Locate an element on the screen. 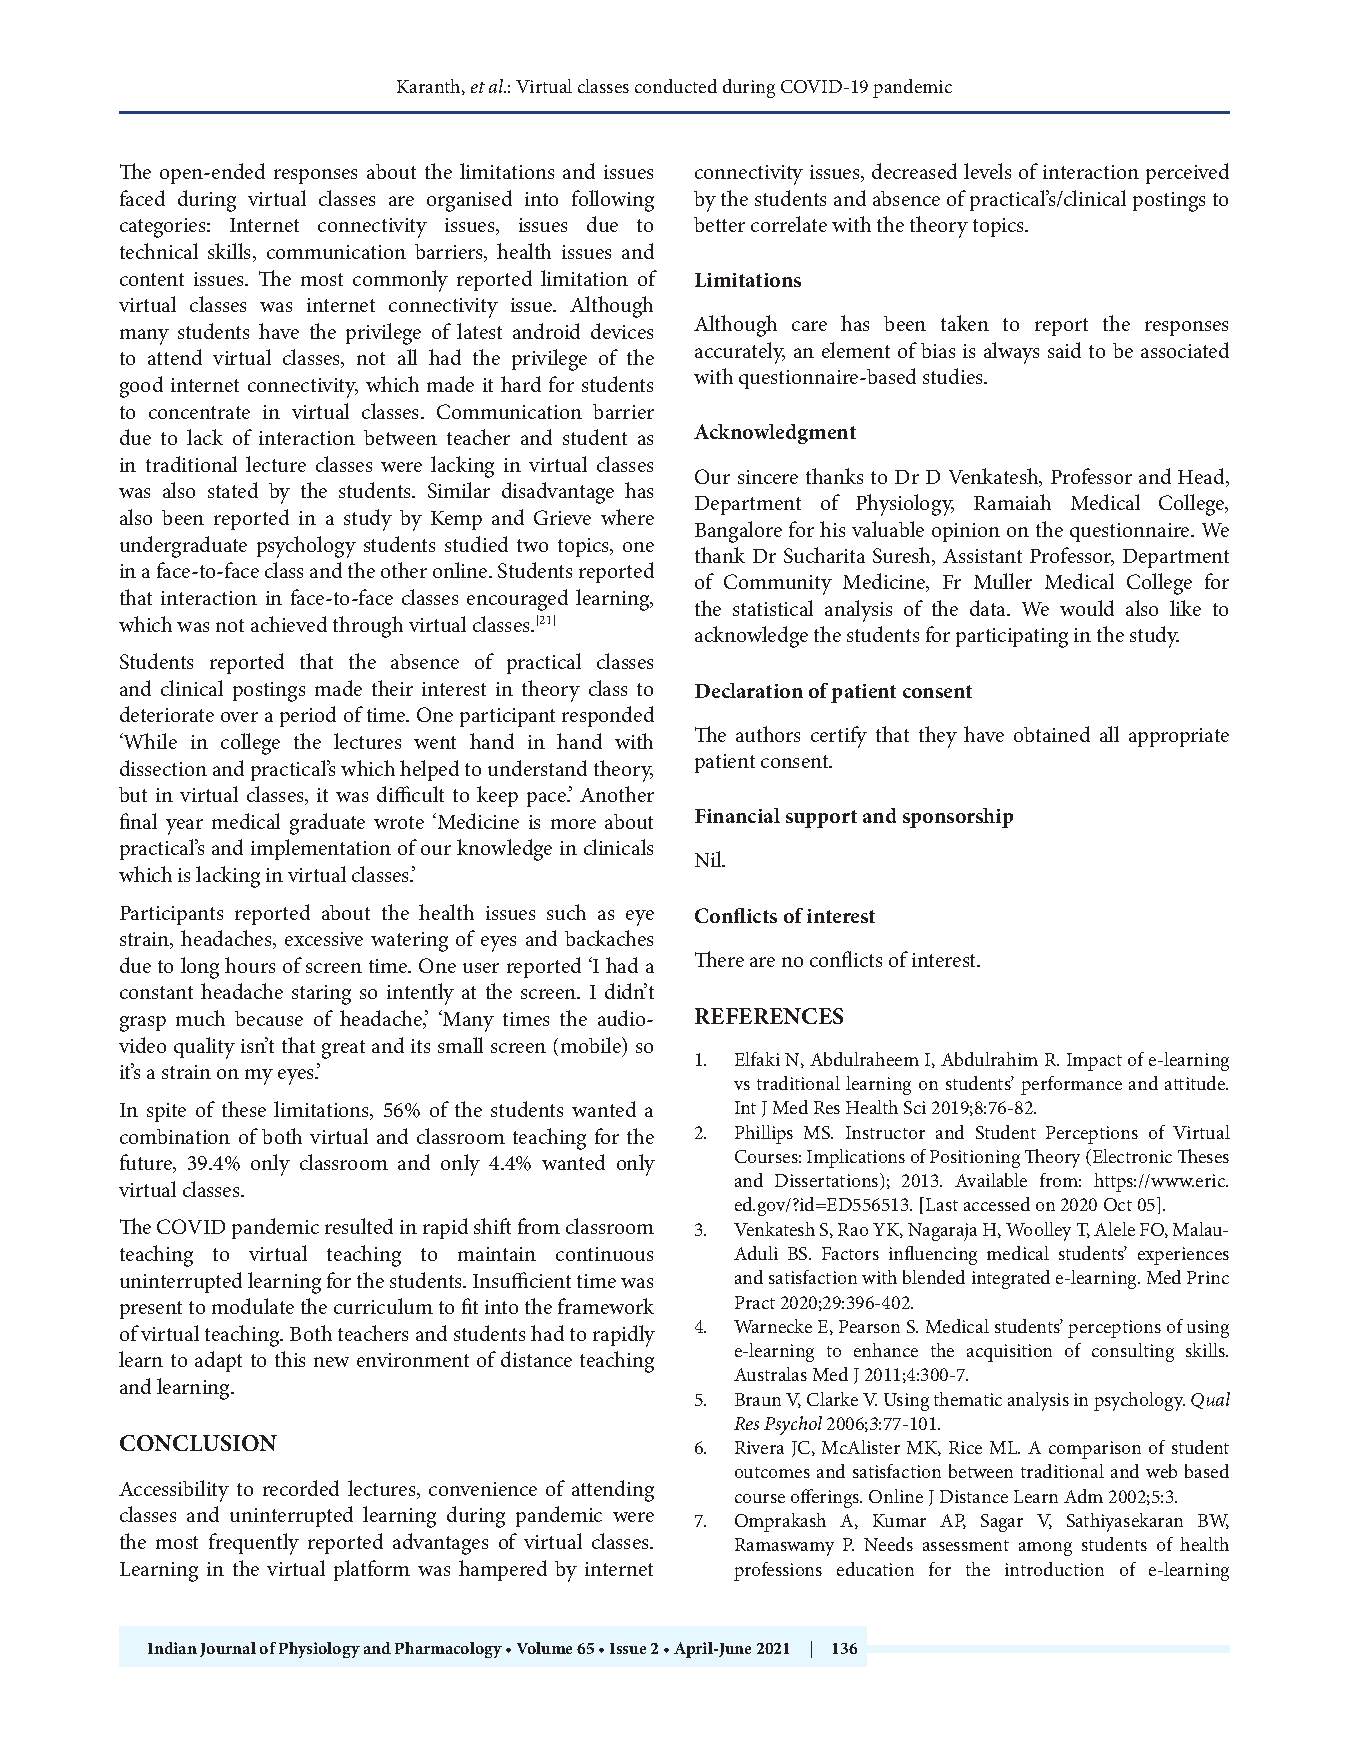 Image resolution: width=1349 pixels, height=1746 pixels. because is located at coordinates (269, 1018).
